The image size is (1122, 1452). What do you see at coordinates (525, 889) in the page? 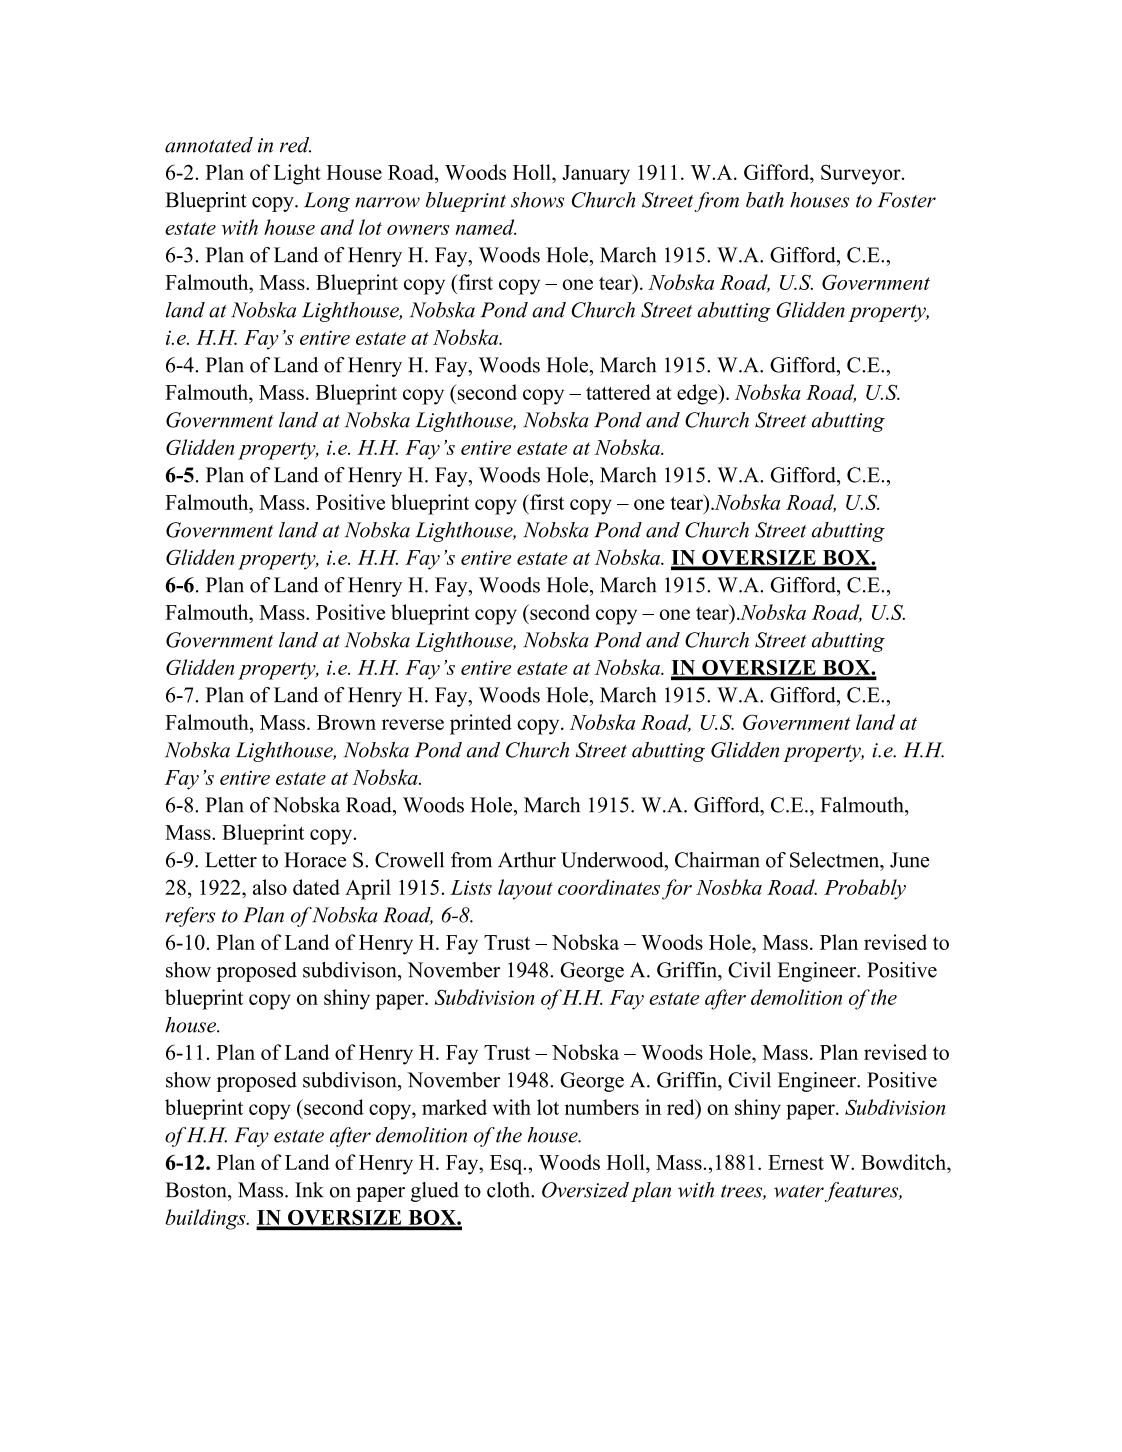
I see `layout` at bounding box center [525, 889].
